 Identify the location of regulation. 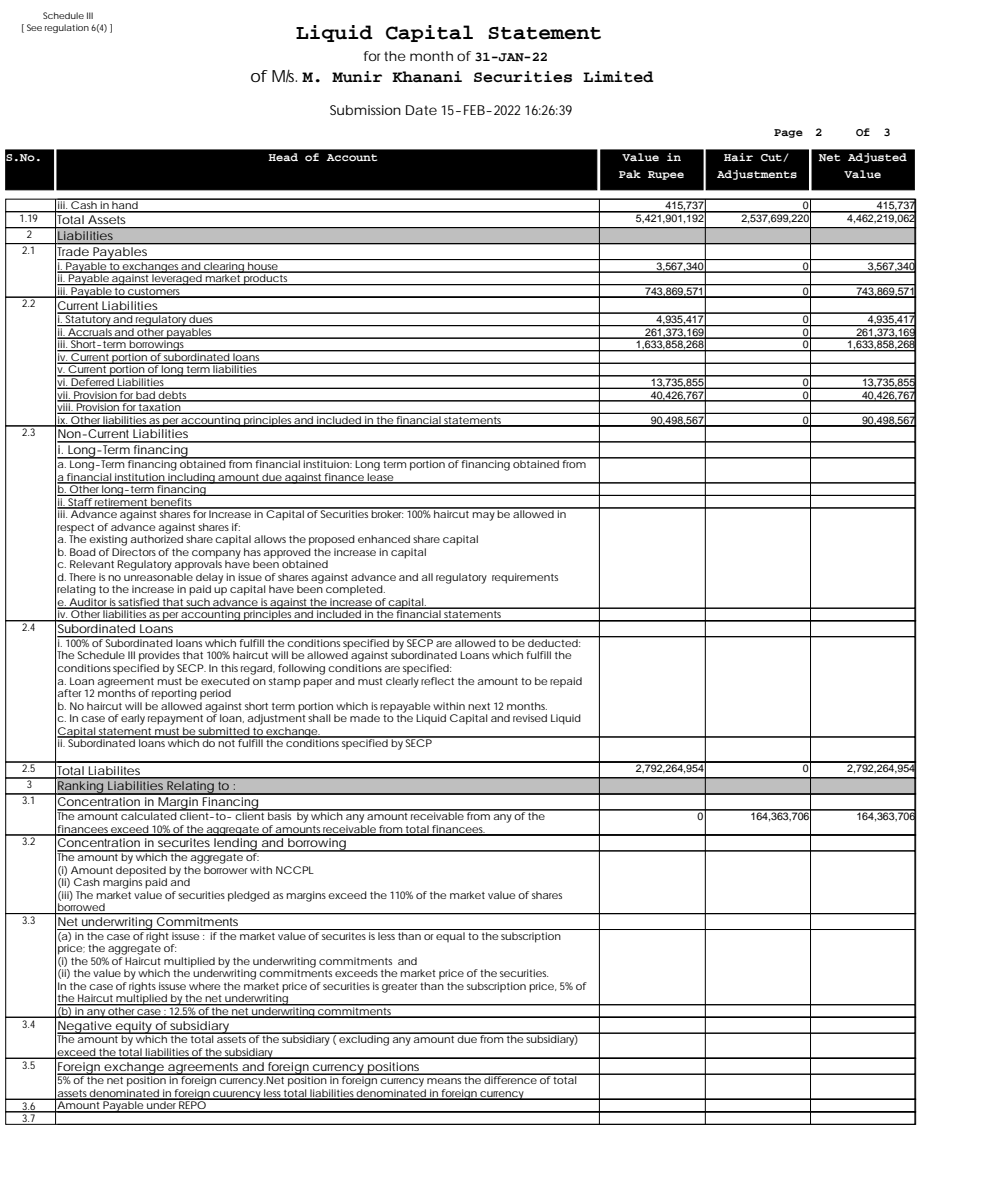
(67, 28).
